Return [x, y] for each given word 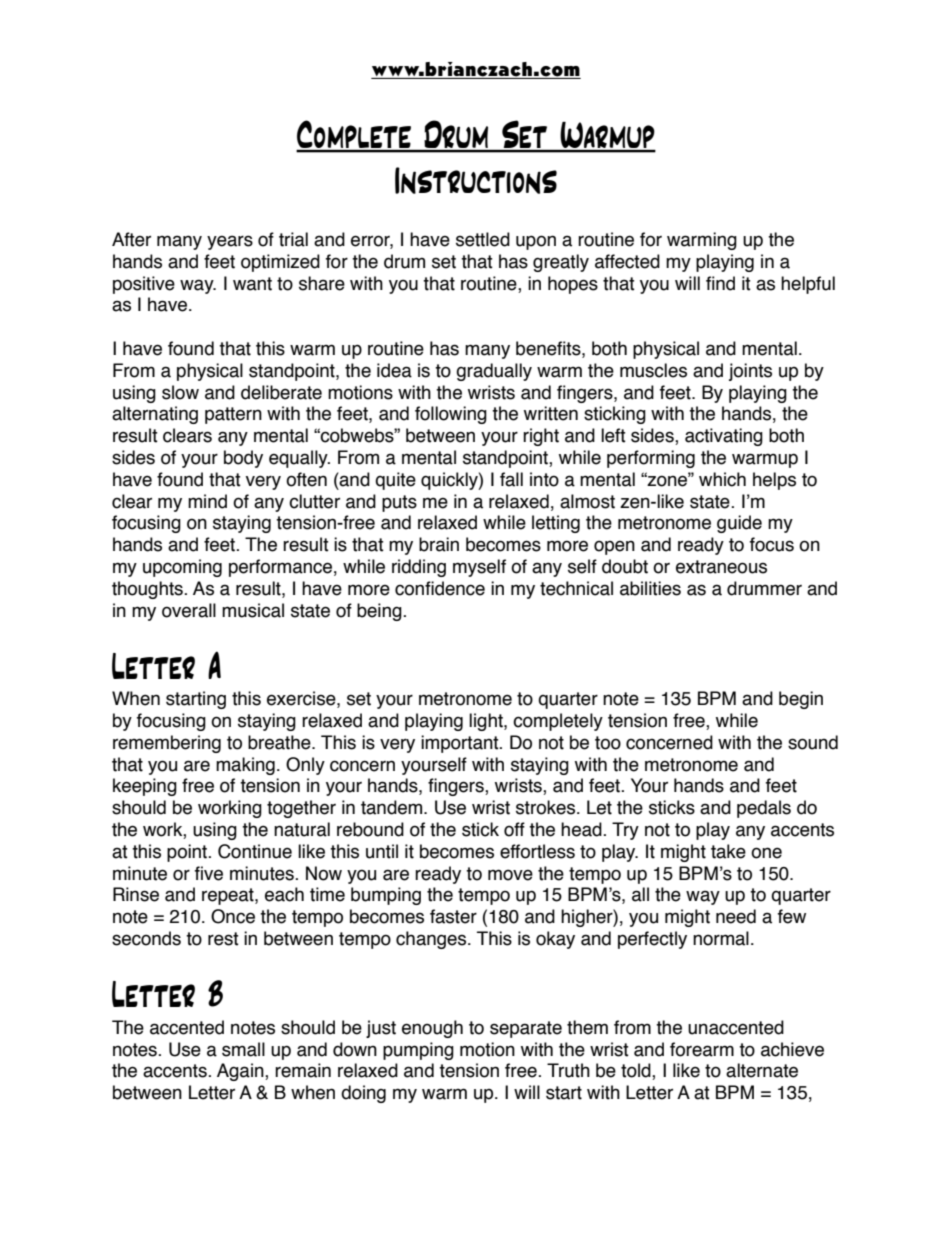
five [209, 873]
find [720, 283]
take [728, 851]
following [451, 415]
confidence [440, 588]
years [230, 242]
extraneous [721, 567]
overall [189, 610]
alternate [762, 1070]
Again [241, 1072]
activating [724, 437]
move [510, 875]
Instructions [476, 180]
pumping [418, 1051]
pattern [233, 415]
